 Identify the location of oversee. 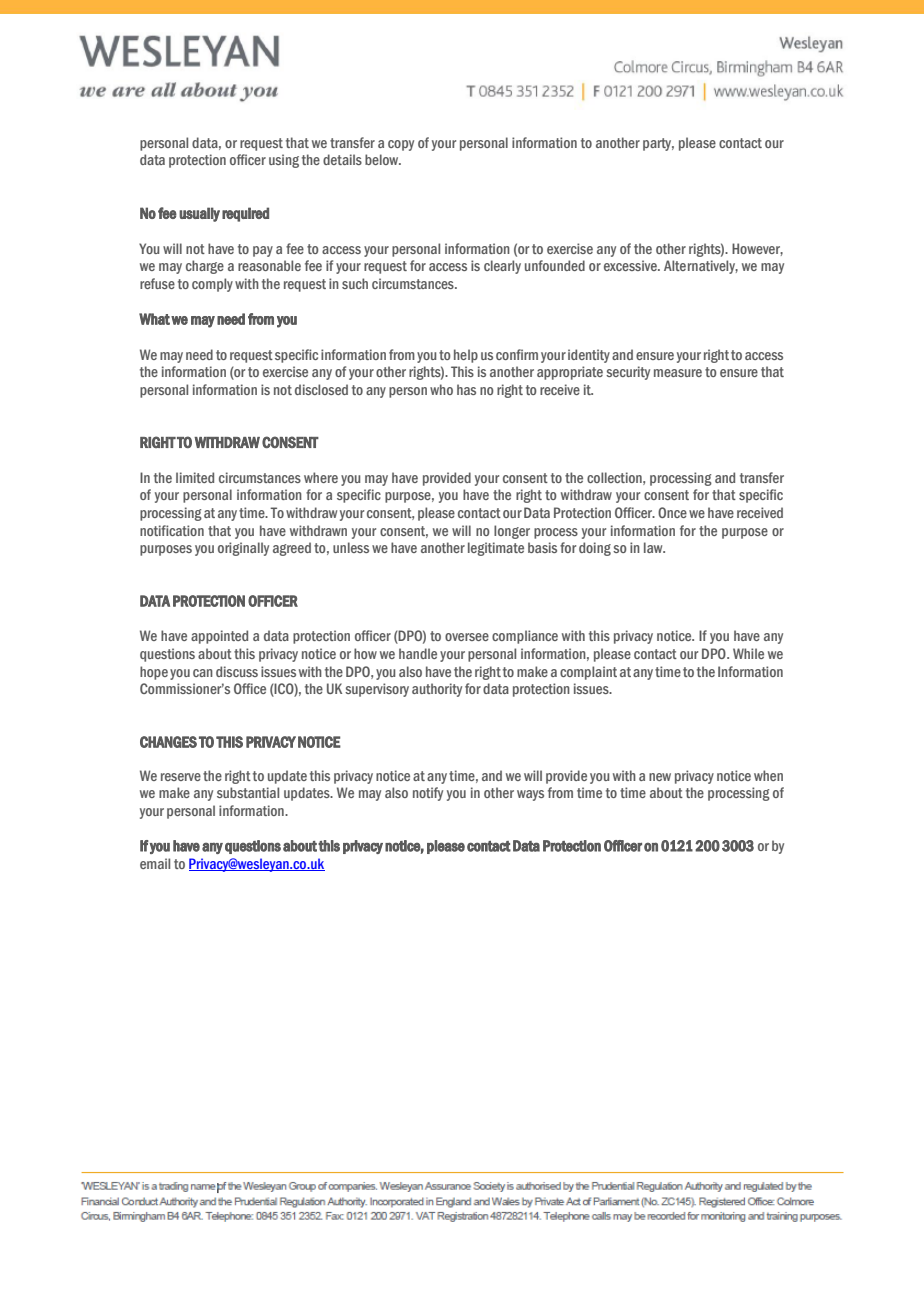
(467, 637).
